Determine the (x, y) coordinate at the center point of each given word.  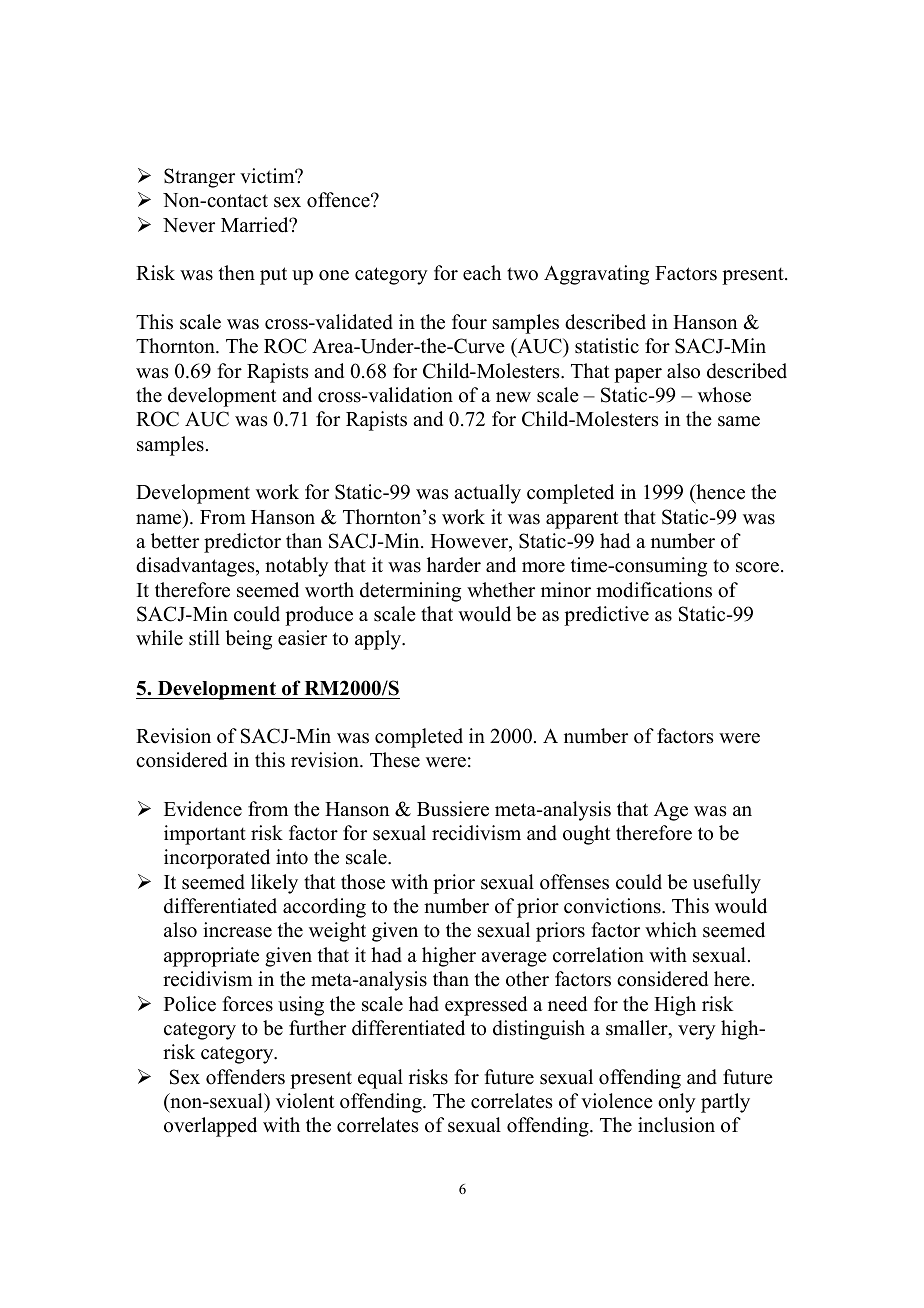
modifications (654, 590)
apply (379, 640)
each (482, 273)
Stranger (199, 178)
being (248, 640)
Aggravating (596, 275)
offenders (245, 1077)
